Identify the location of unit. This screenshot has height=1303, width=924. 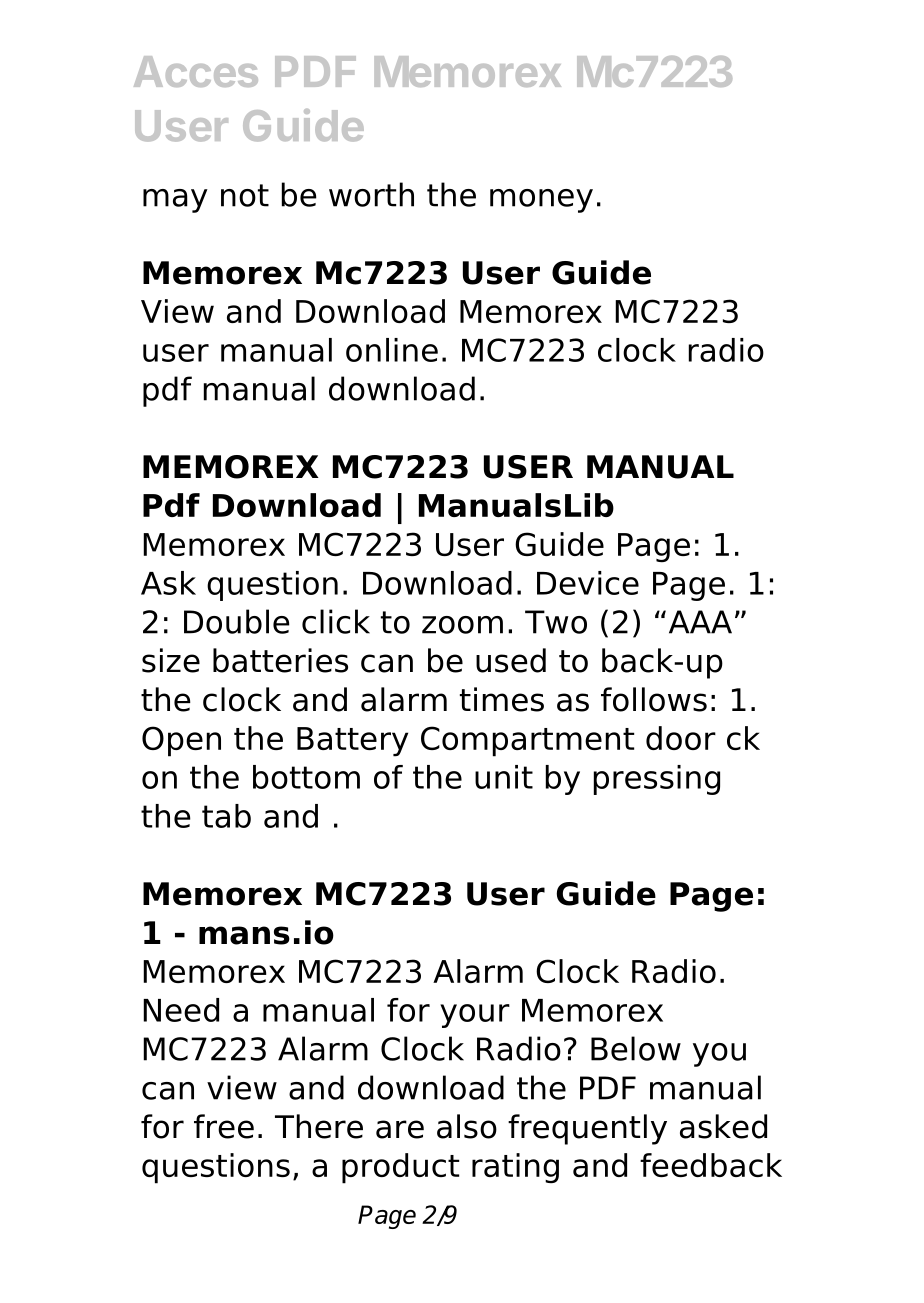
(504, 777).
